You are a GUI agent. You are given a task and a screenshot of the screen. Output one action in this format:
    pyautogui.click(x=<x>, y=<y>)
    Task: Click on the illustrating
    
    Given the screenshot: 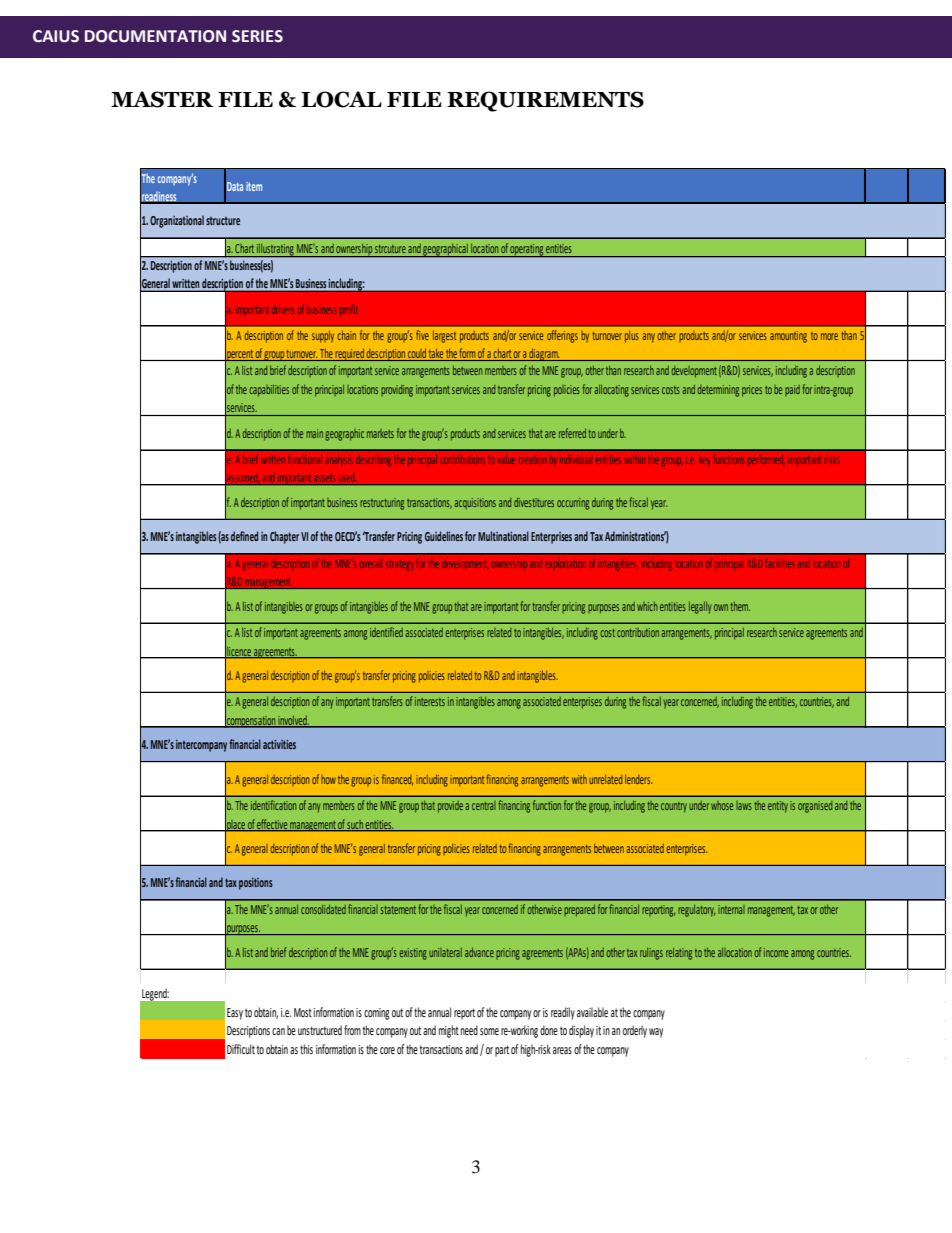 What is the action you would take?
    pyautogui.click(x=275, y=250)
